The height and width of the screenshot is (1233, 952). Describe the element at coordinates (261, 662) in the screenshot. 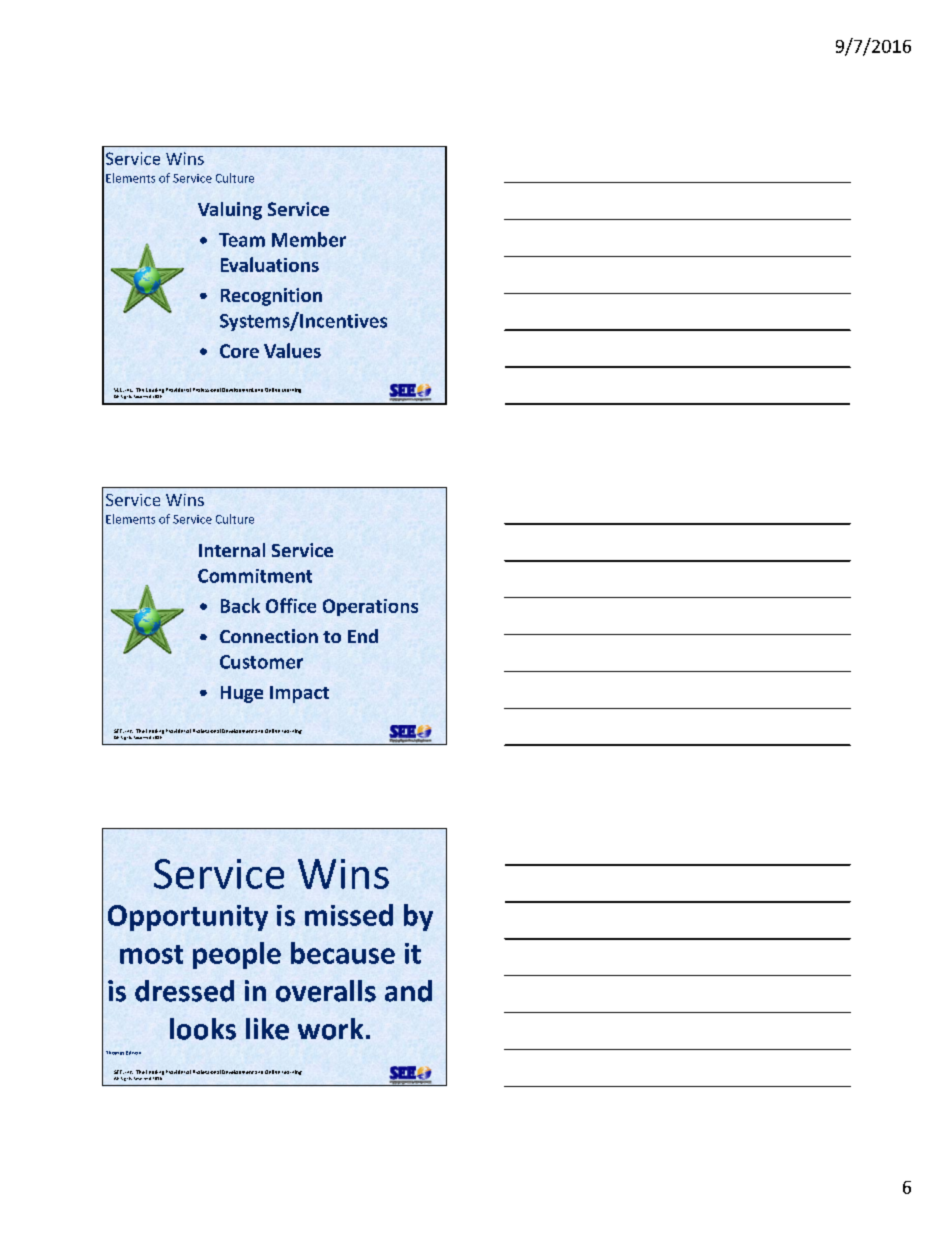

I see `Customer` at that location.
